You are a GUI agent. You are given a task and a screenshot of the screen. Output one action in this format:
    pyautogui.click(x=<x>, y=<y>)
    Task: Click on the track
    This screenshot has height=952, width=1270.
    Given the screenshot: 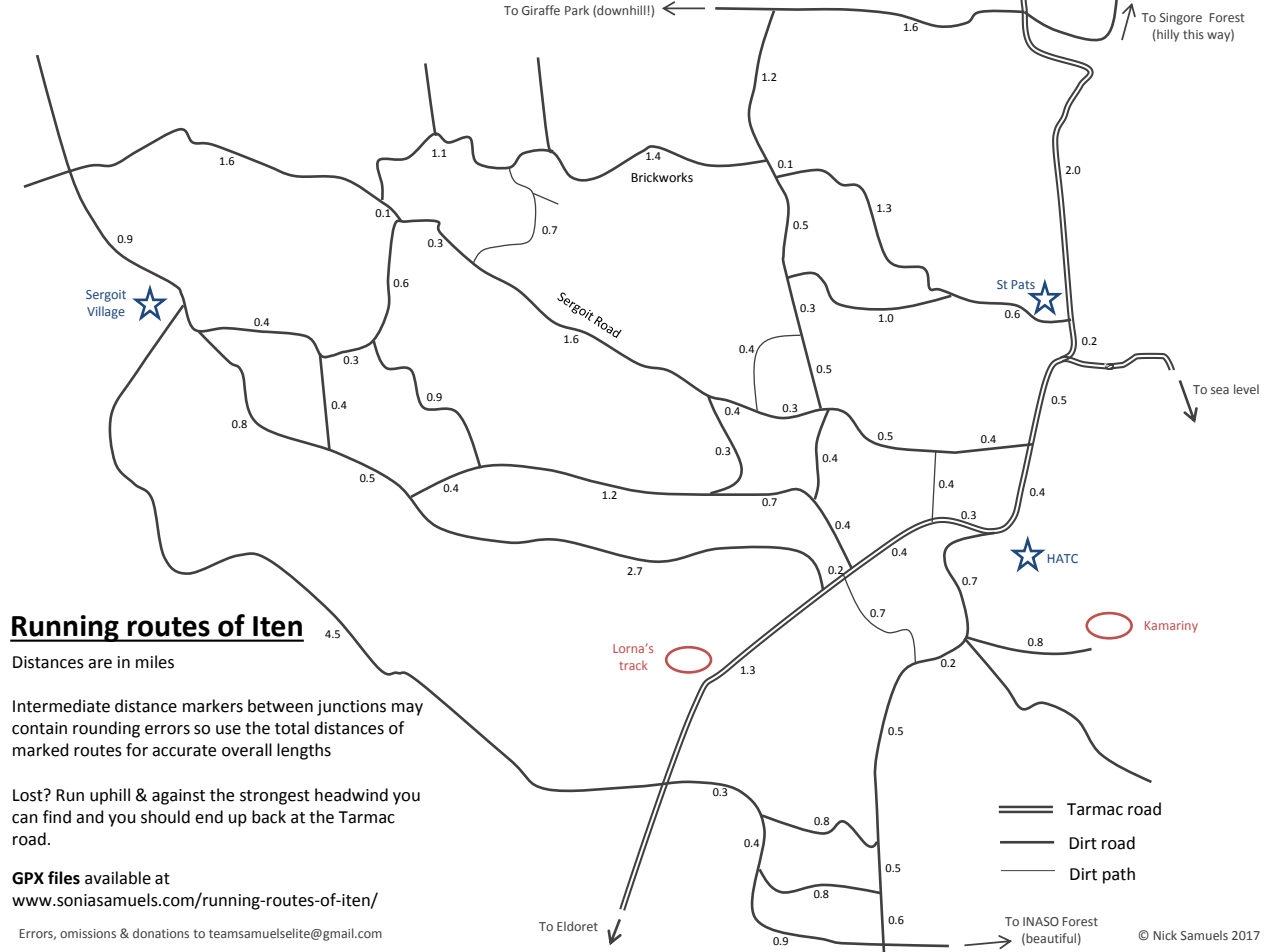 What is the action you would take?
    pyautogui.click(x=633, y=665)
